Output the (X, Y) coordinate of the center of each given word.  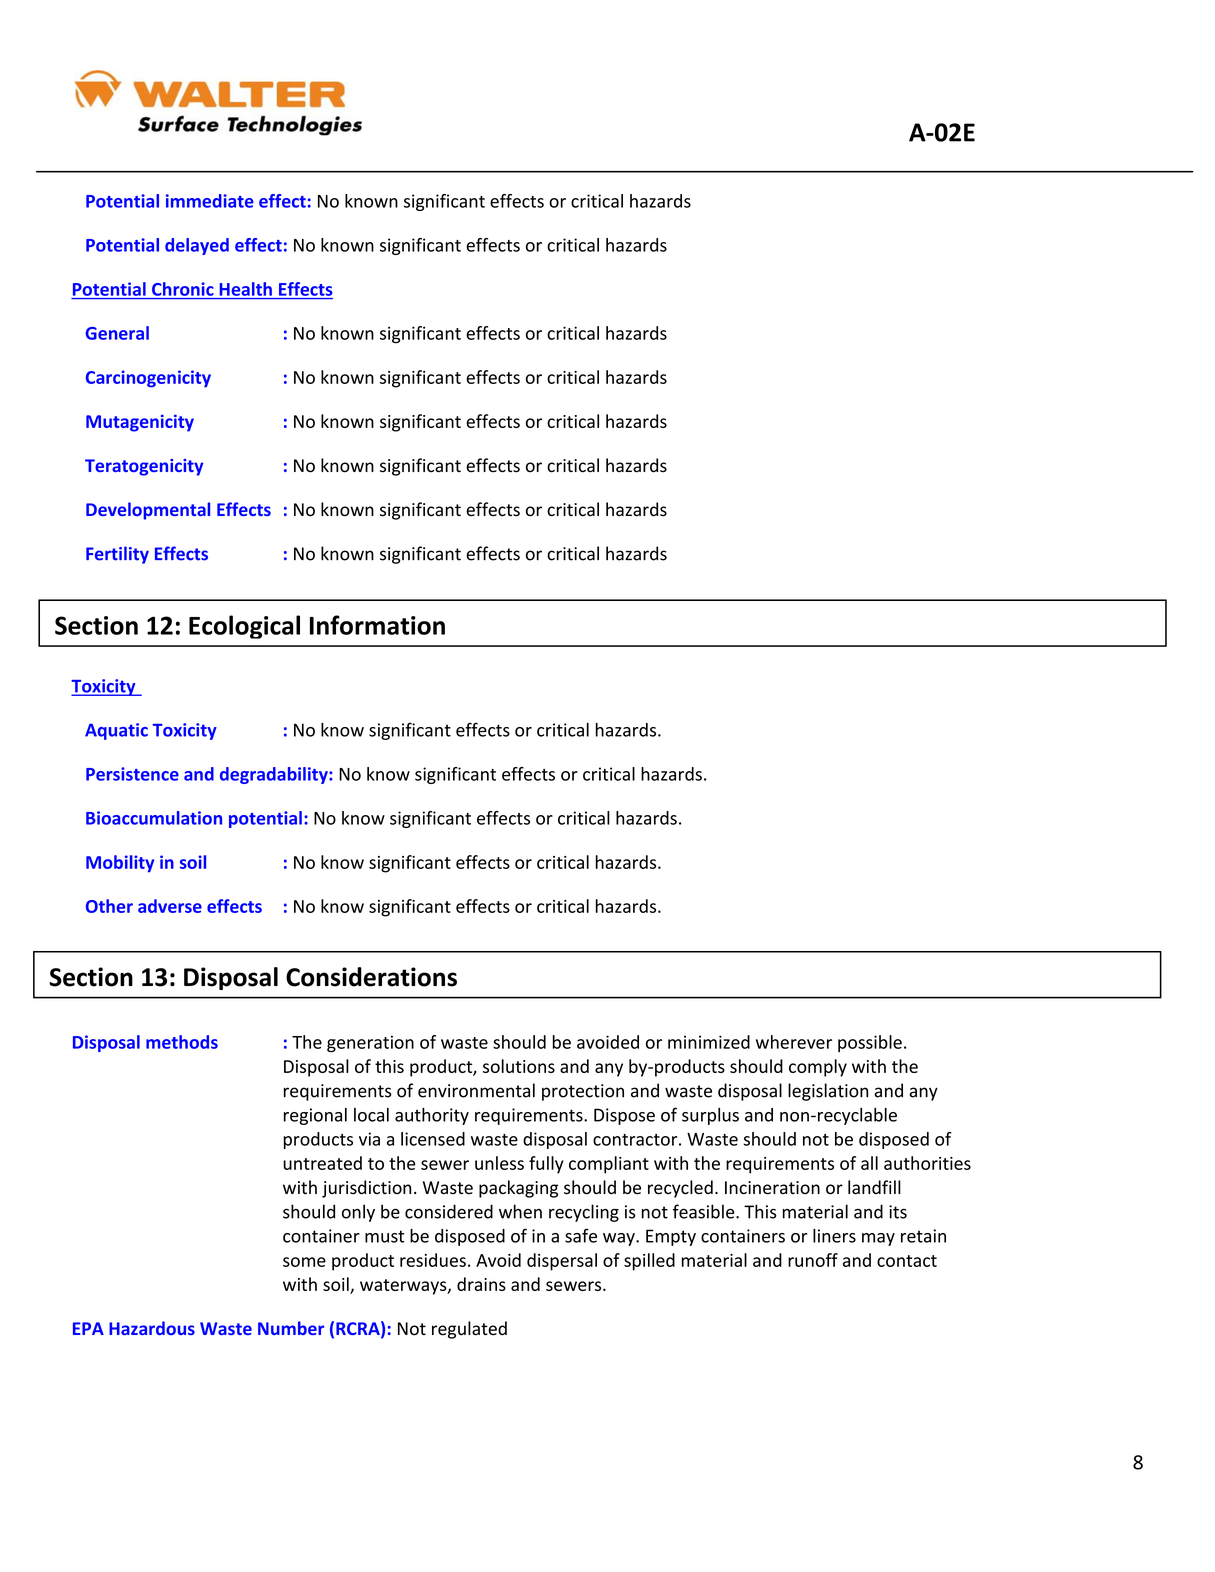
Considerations (371, 977)
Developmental (148, 511)
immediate (210, 201)
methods (182, 1042)
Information (377, 625)
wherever (794, 1042)
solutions (519, 1066)
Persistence (132, 774)
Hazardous (152, 1328)
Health (246, 289)
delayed (197, 246)
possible (870, 1043)
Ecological (244, 627)
